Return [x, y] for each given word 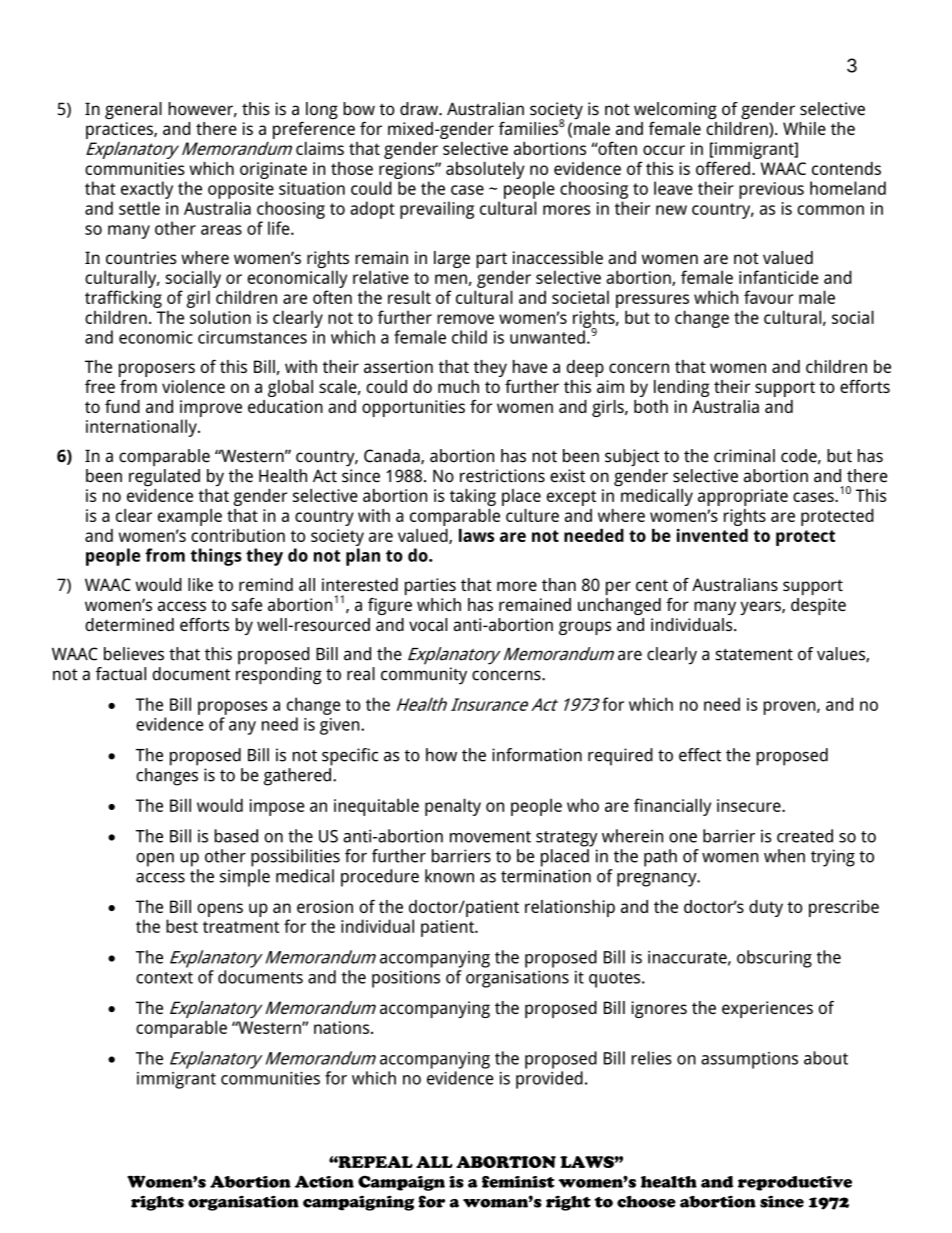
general [133, 110]
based [236, 836]
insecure [750, 805]
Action [324, 1181]
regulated [164, 477]
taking [473, 497]
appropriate [743, 497]
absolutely [485, 170]
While [804, 128]
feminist [518, 1182]
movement [490, 837]
